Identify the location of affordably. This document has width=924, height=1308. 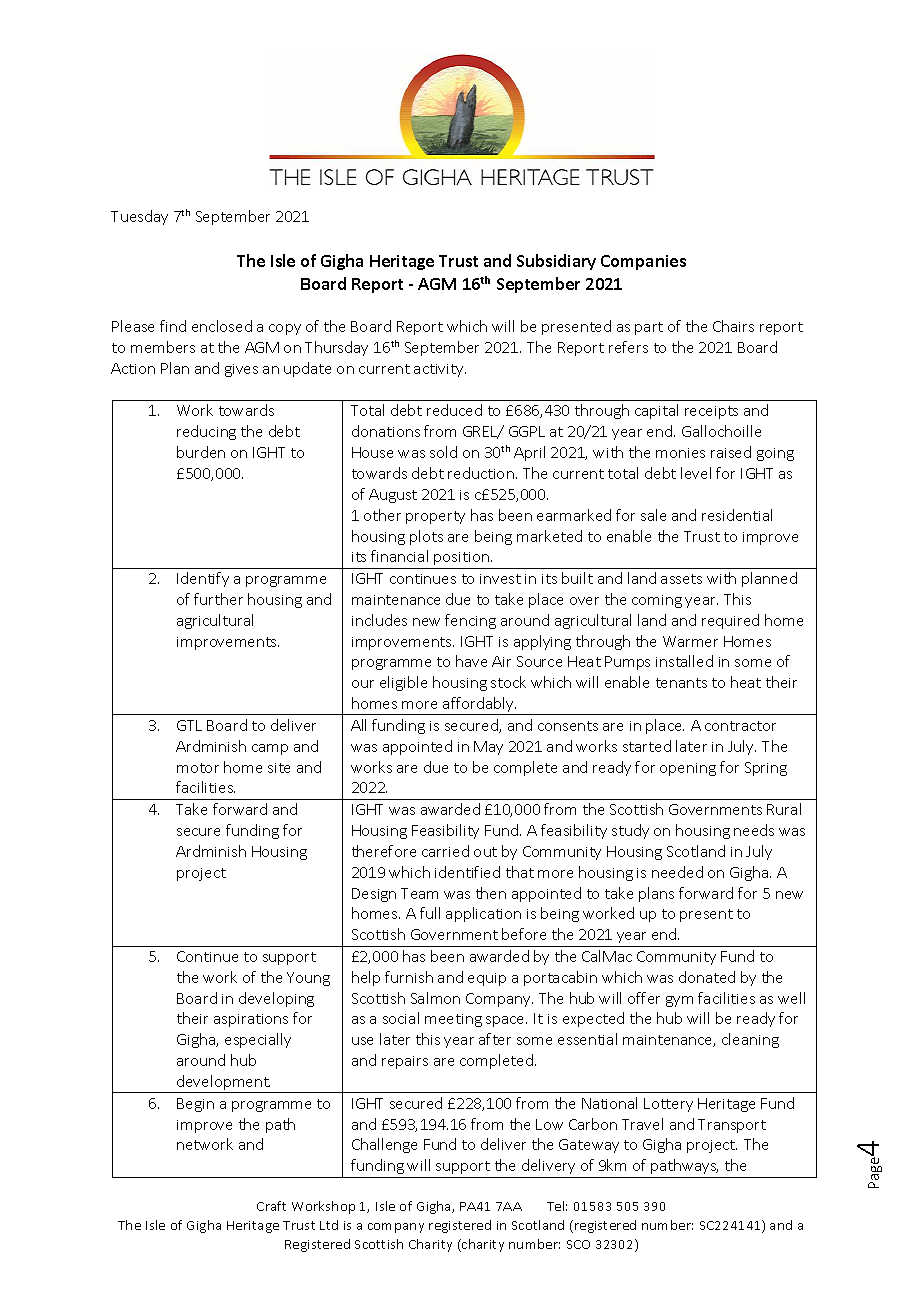
(478, 706).
